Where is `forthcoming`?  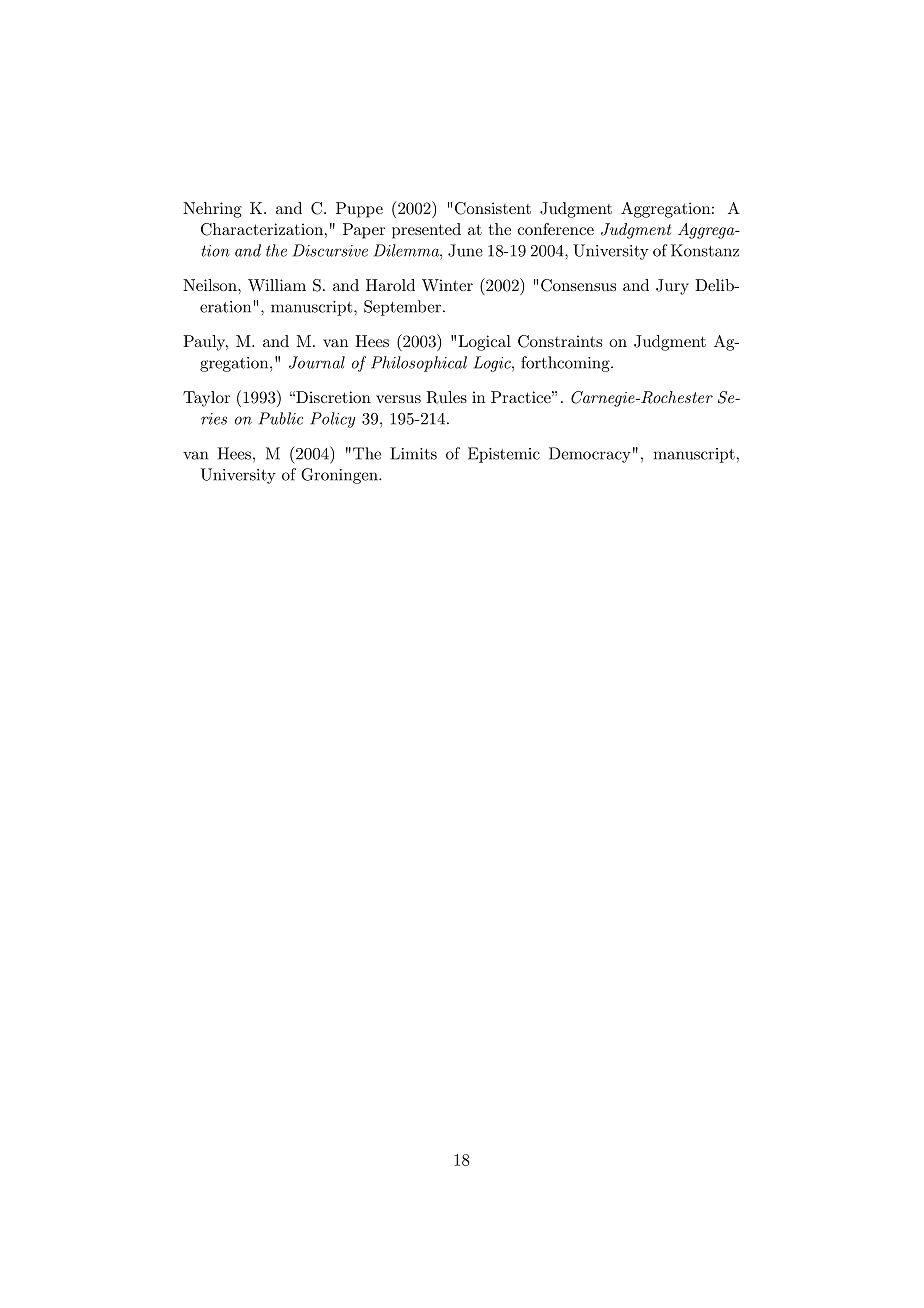 forthcoming is located at coordinates (566, 364).
